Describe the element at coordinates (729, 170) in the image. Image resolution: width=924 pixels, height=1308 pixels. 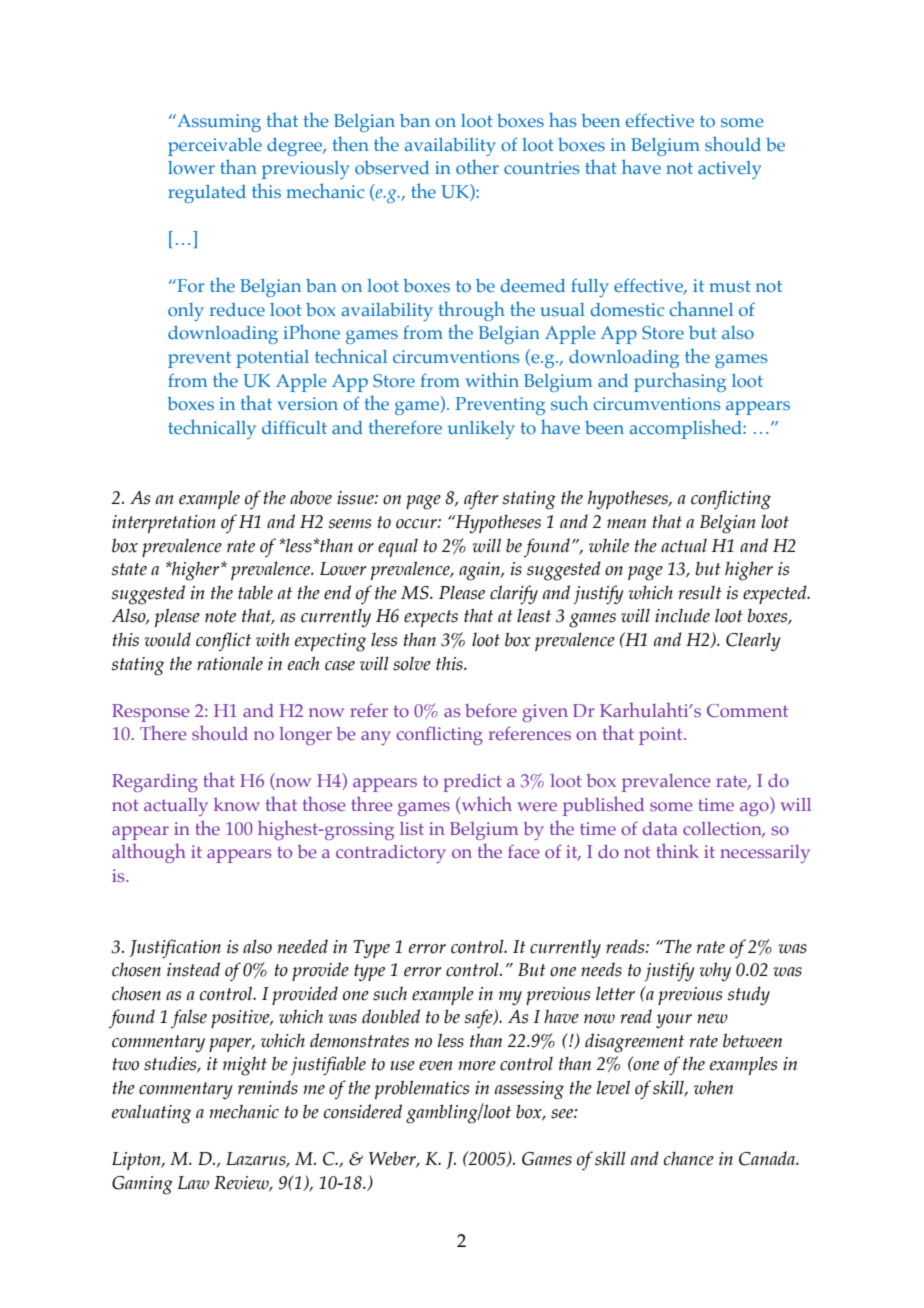
I see `actively` at that location.
